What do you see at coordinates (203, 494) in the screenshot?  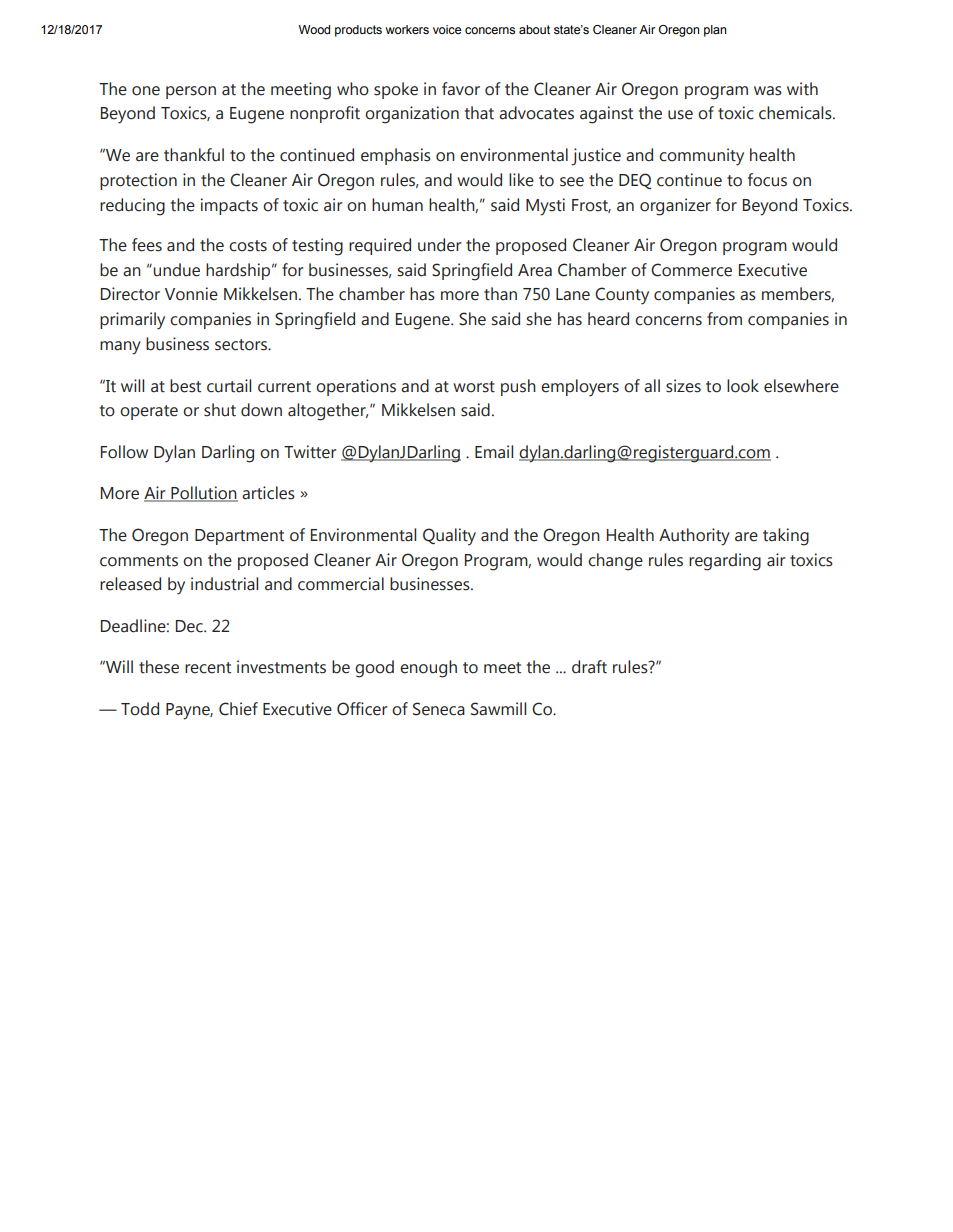 I see `Pollution` at bounding box center [203, 494].
